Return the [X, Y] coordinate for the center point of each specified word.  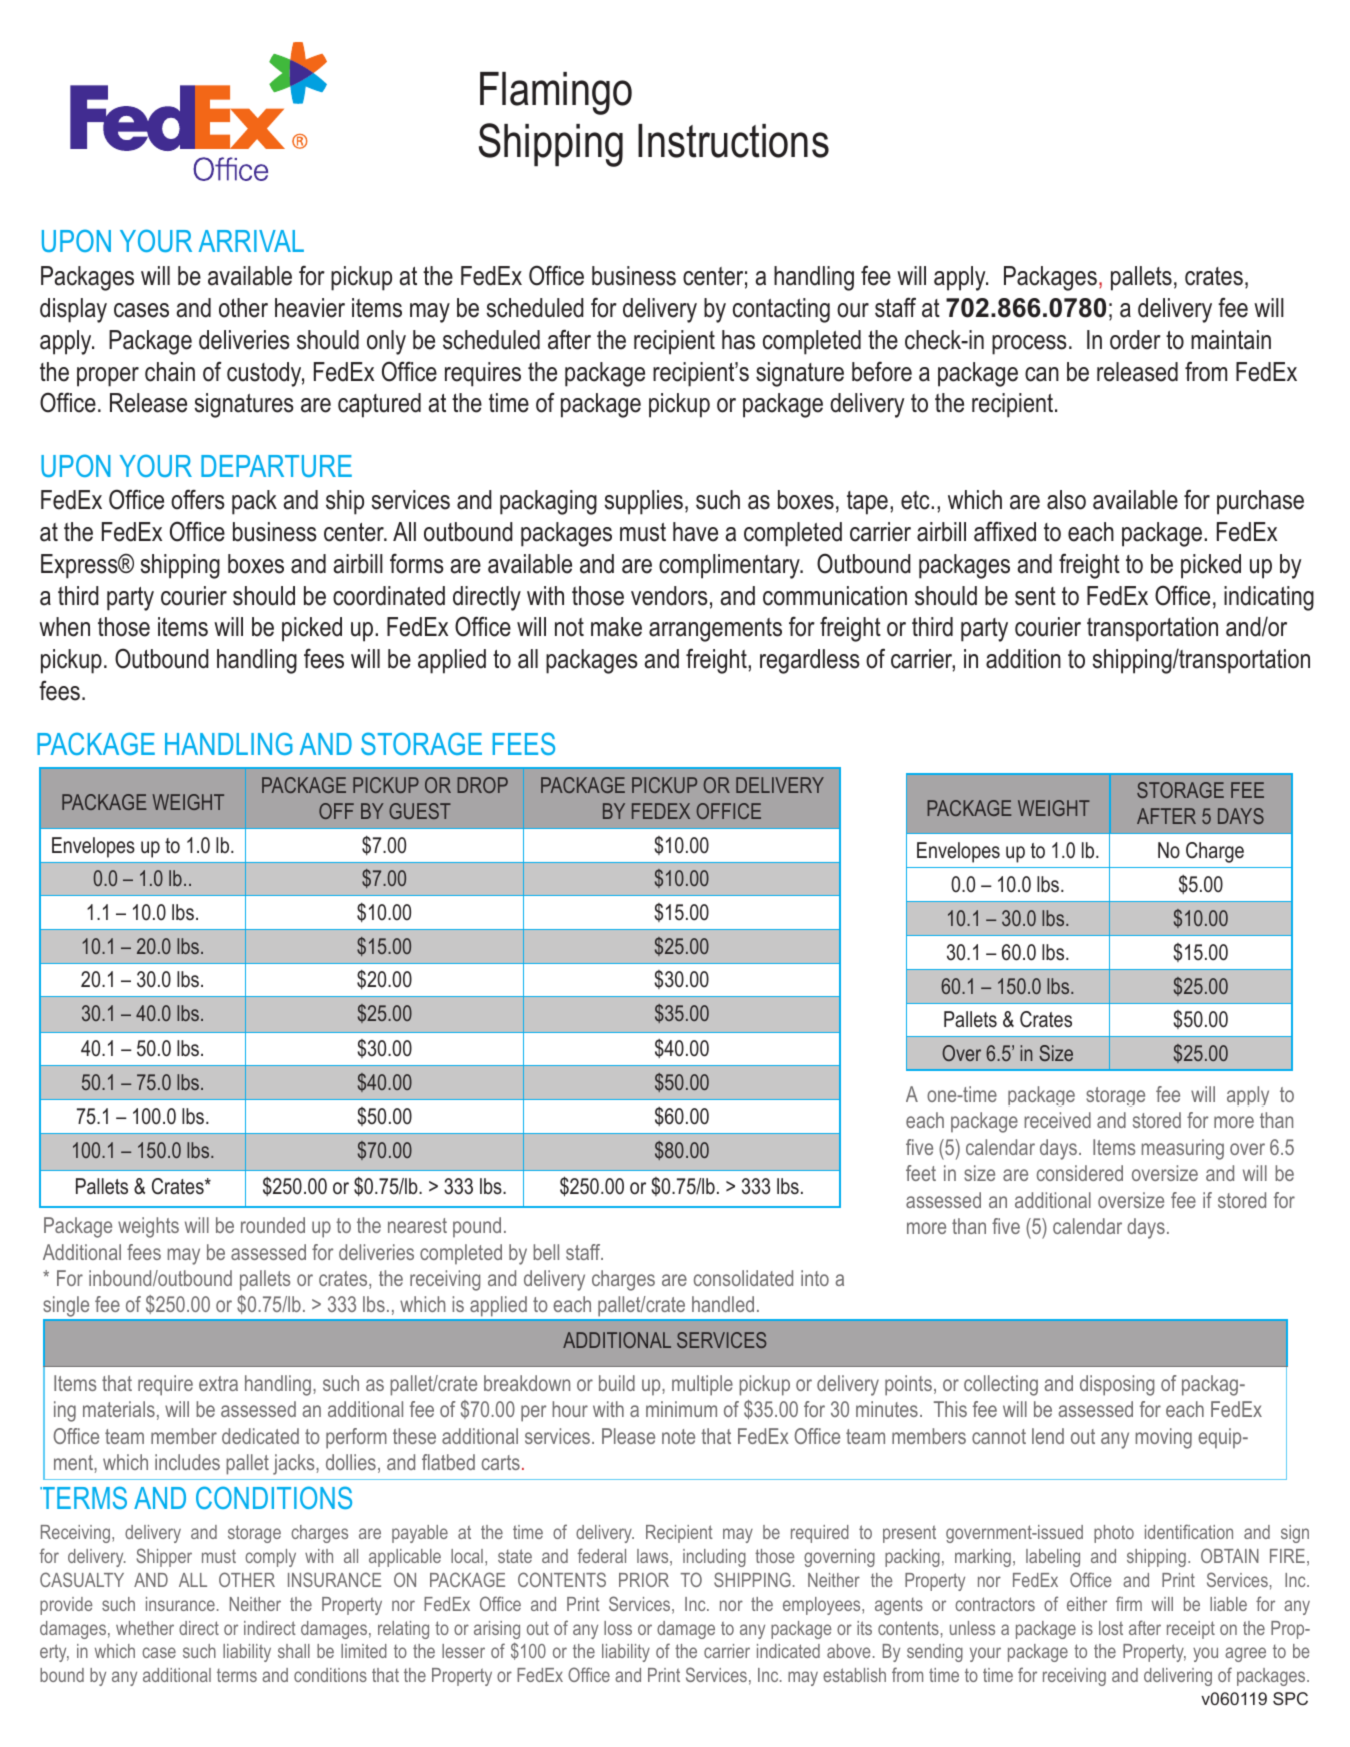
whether [145, 1628]
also [1066, 500]
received [1057, 1120]
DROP [482, 785]
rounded [273, 1225]
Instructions [733, 141]
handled [723, 1304]
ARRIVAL [251, 241]
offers [198, 499]
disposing [1117, 1385]
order [1135, 340]
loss [618, 1628]
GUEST [420, 811]
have [695, 532]
